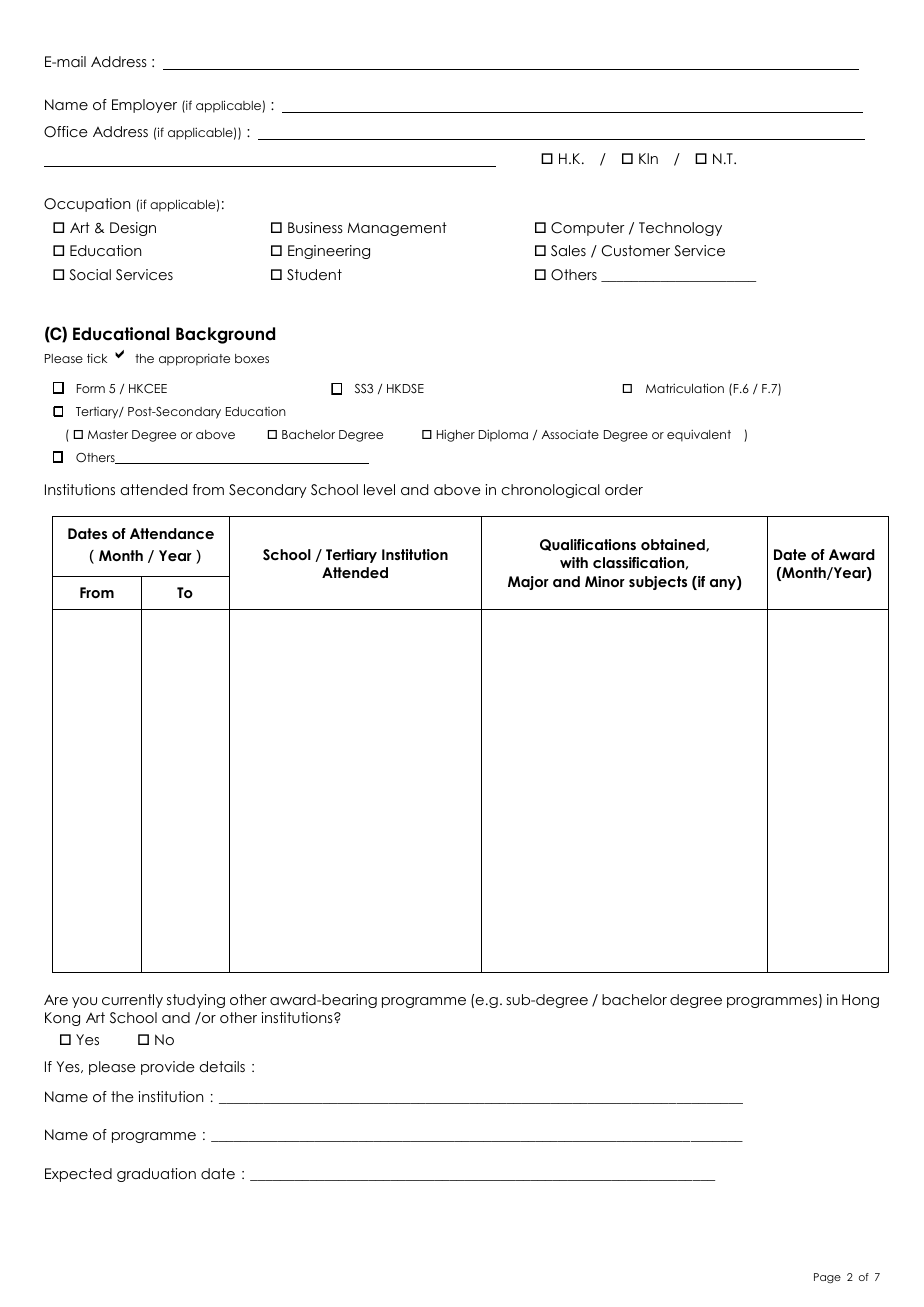  What do you see at coordinates (172, 533) in the document?
I see `Attendance` at bounding box center [172, 533].
